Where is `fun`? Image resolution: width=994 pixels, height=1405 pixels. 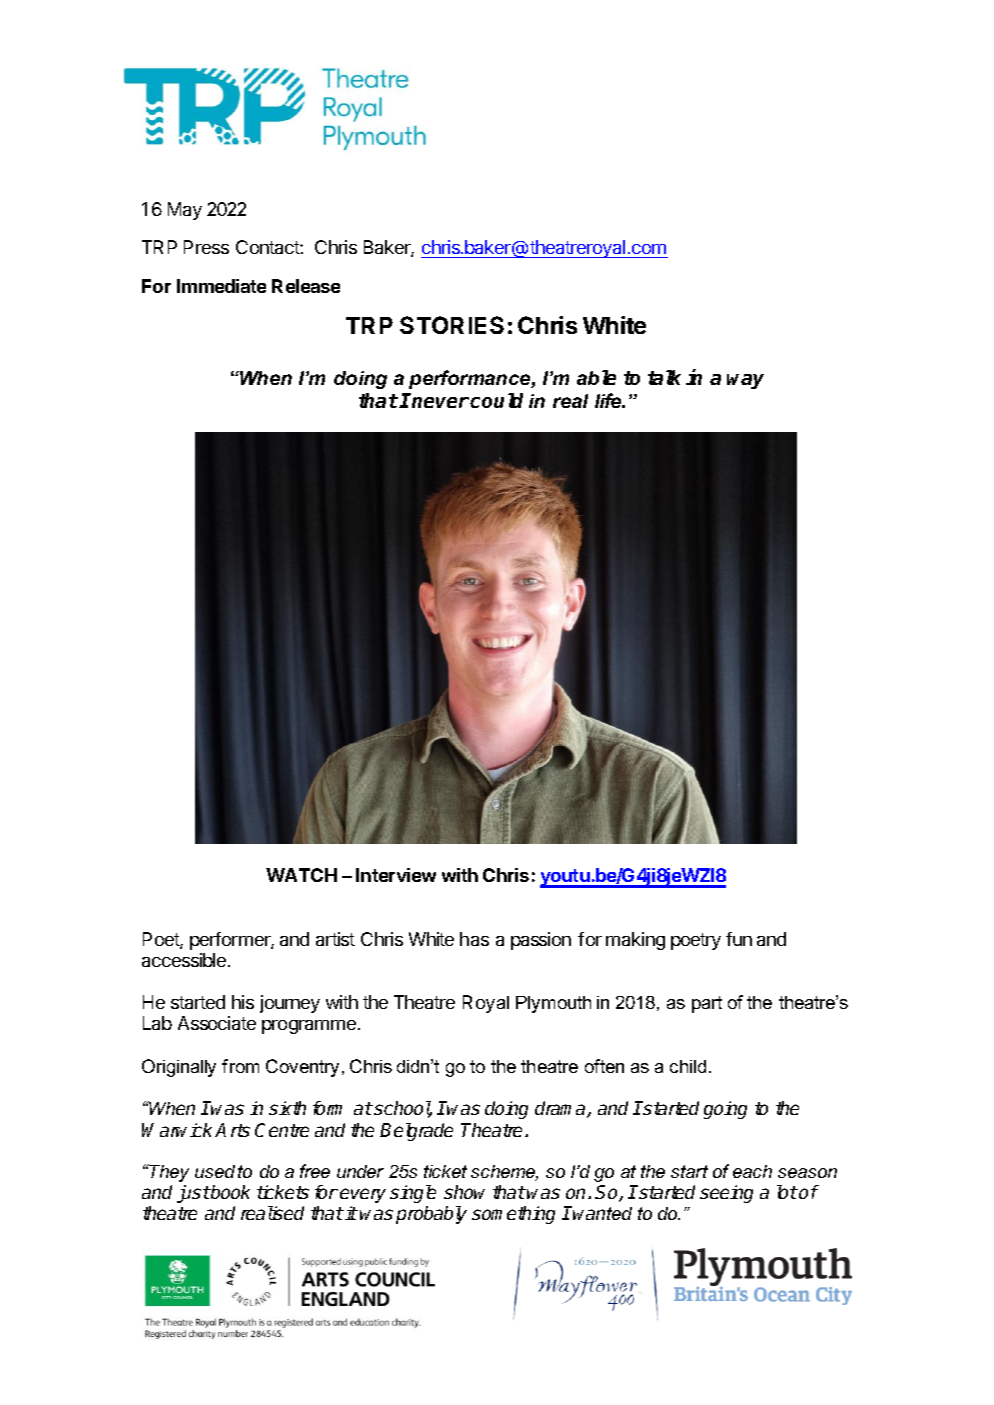 fun is located at coordinates (739, 939).
